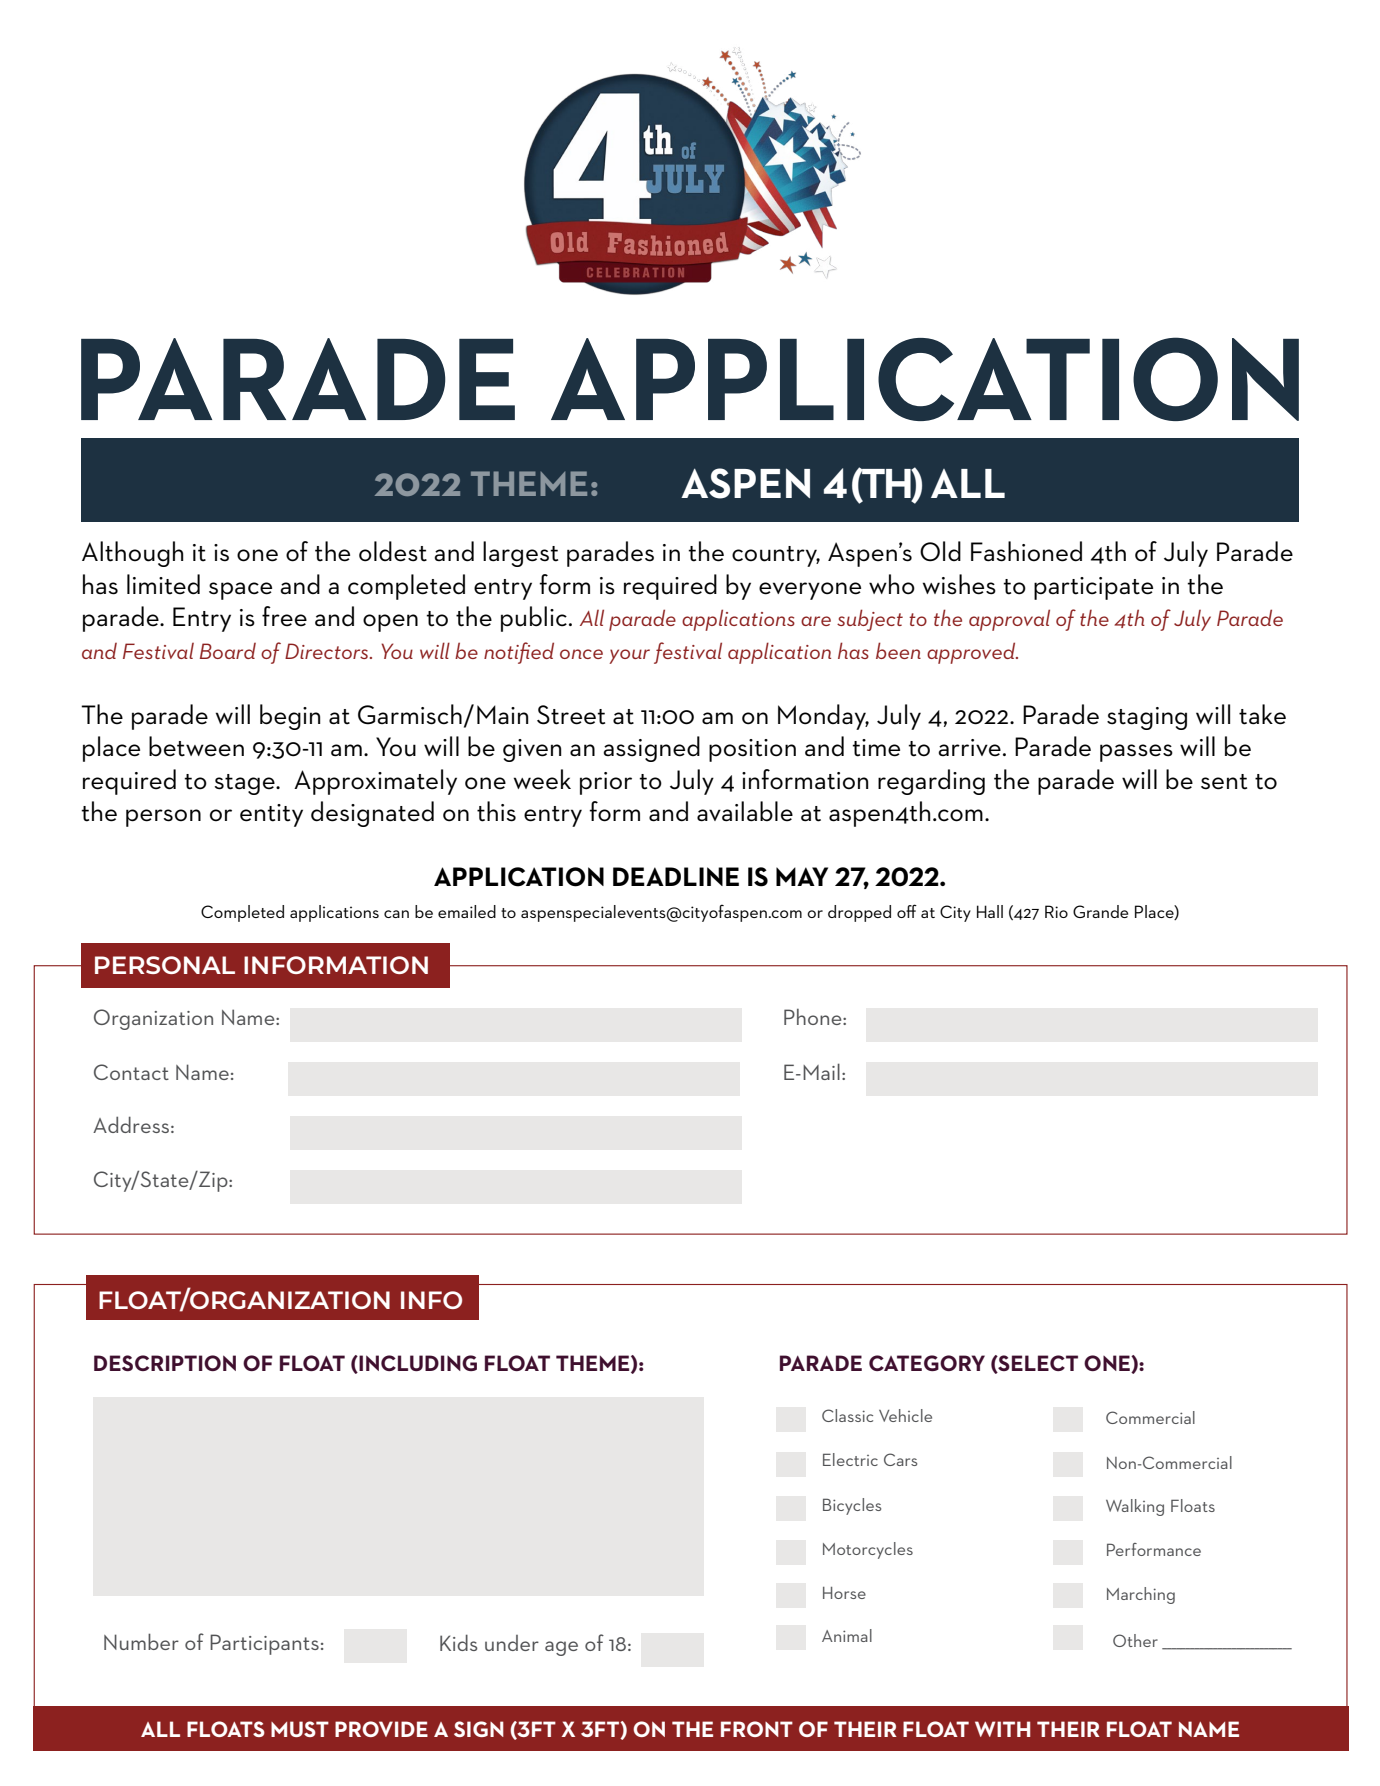  What do you see at coordinates (676, 876) in the document?
I see `DEADLINE` at bounding box center [676, 876].
